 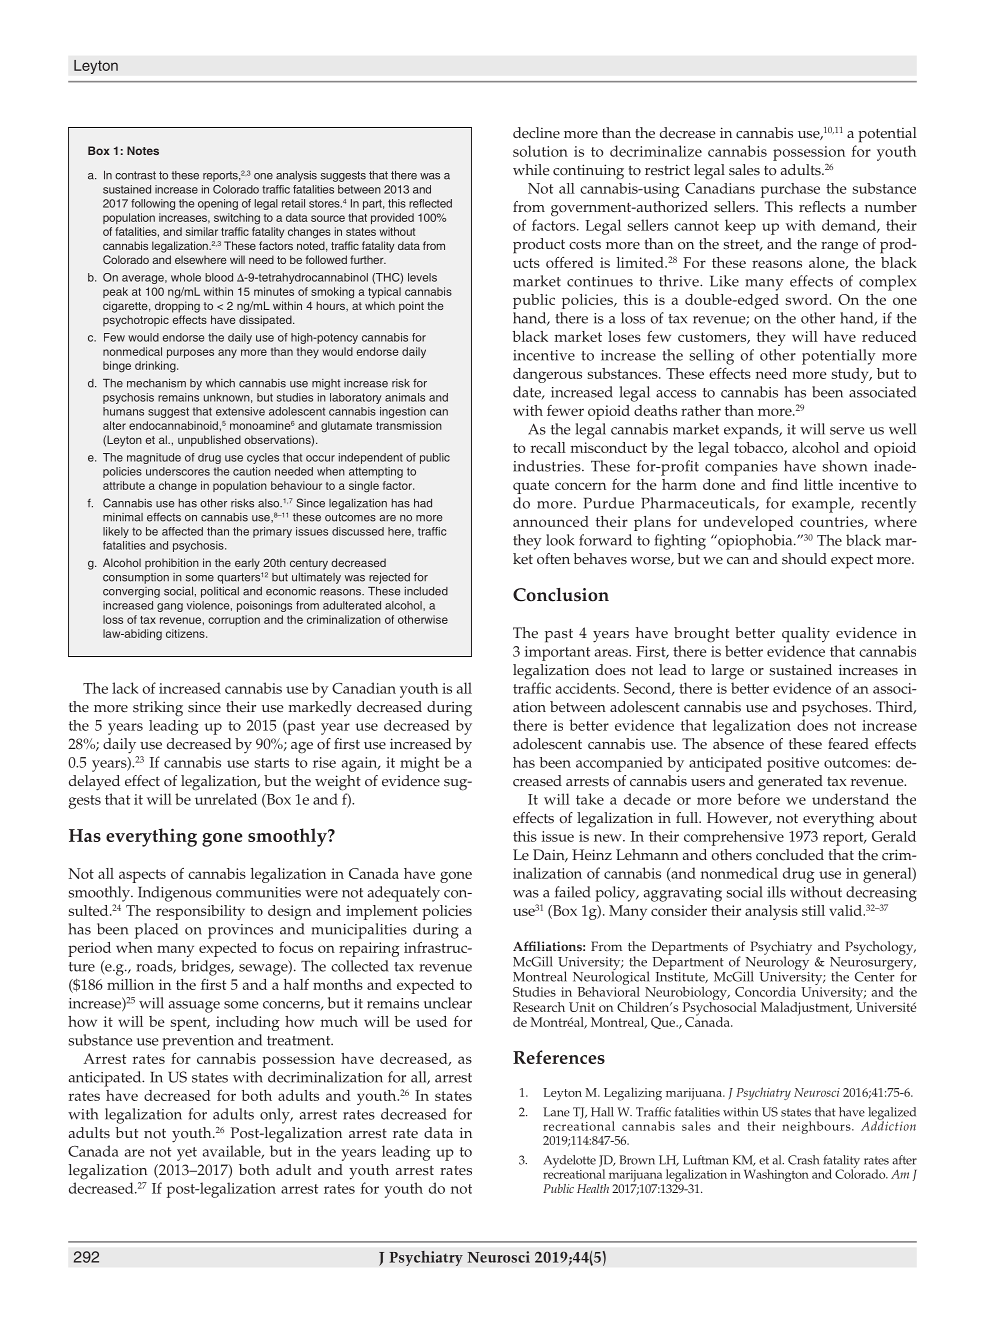 I want to click on announced, so click(x=551, y=521).
